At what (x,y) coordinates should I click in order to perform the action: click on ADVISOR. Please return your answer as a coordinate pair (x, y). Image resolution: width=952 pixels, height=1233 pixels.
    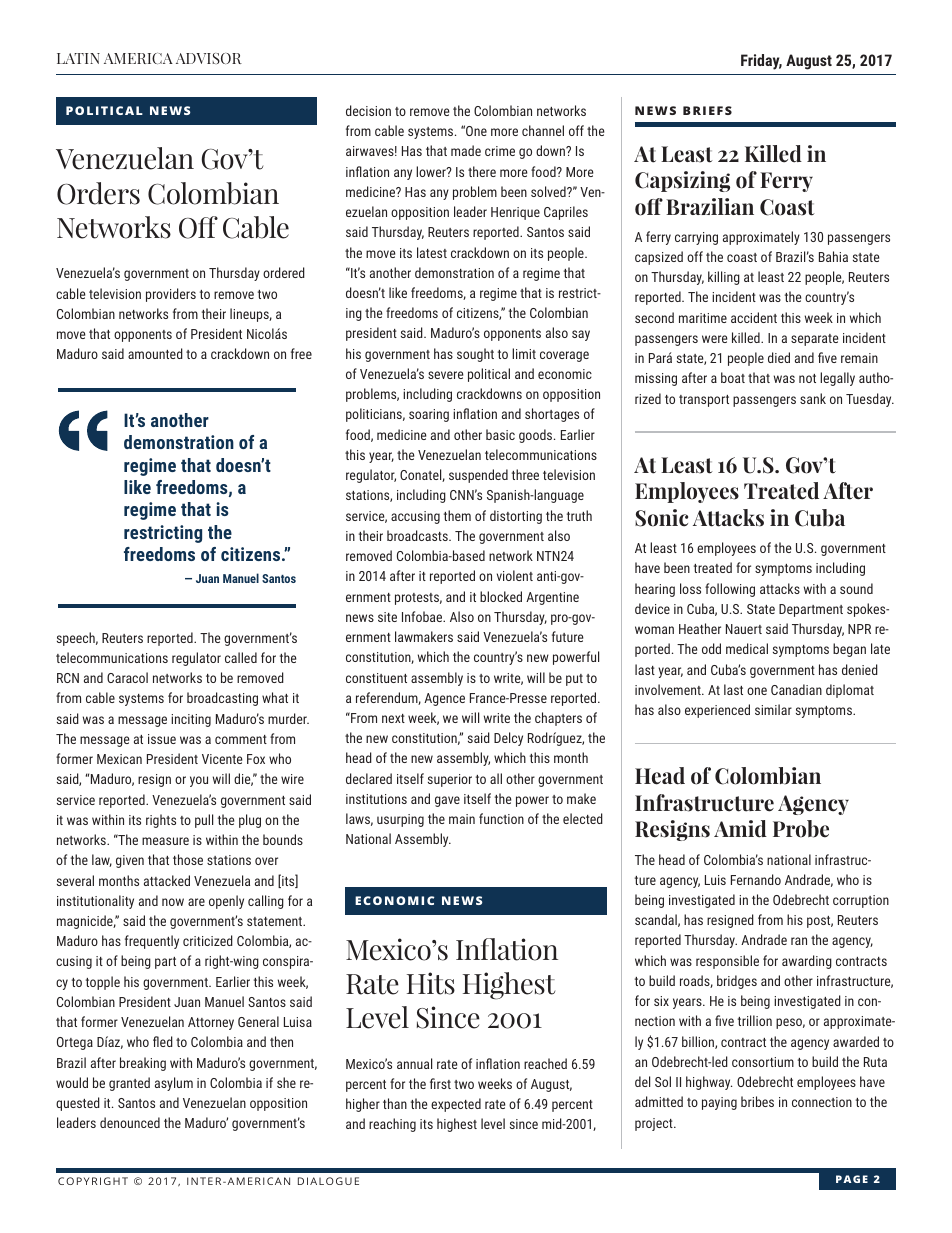
    Looking at the image, I should click on (209, 58).
